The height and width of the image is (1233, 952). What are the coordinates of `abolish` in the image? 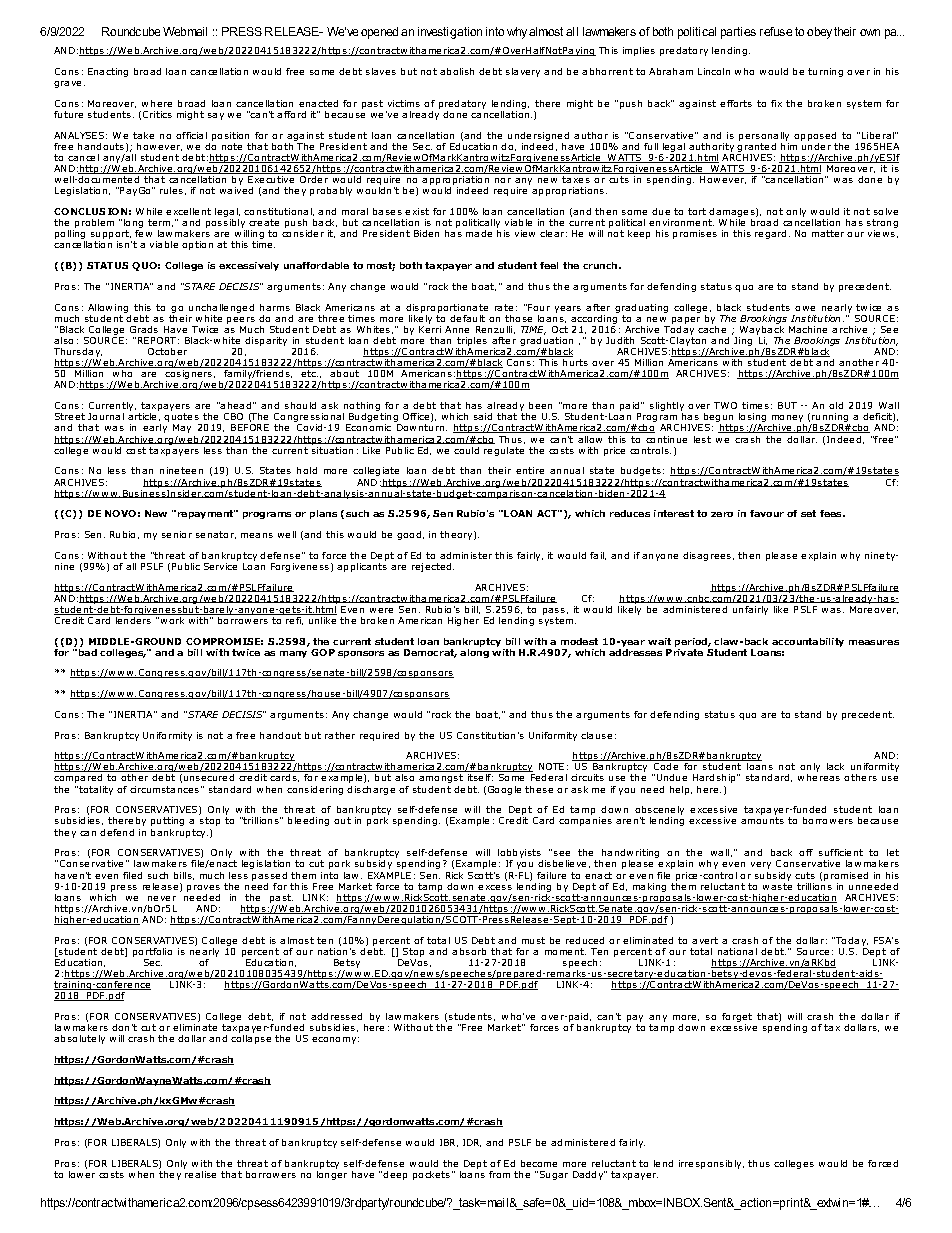 It's located at (457, 71).
